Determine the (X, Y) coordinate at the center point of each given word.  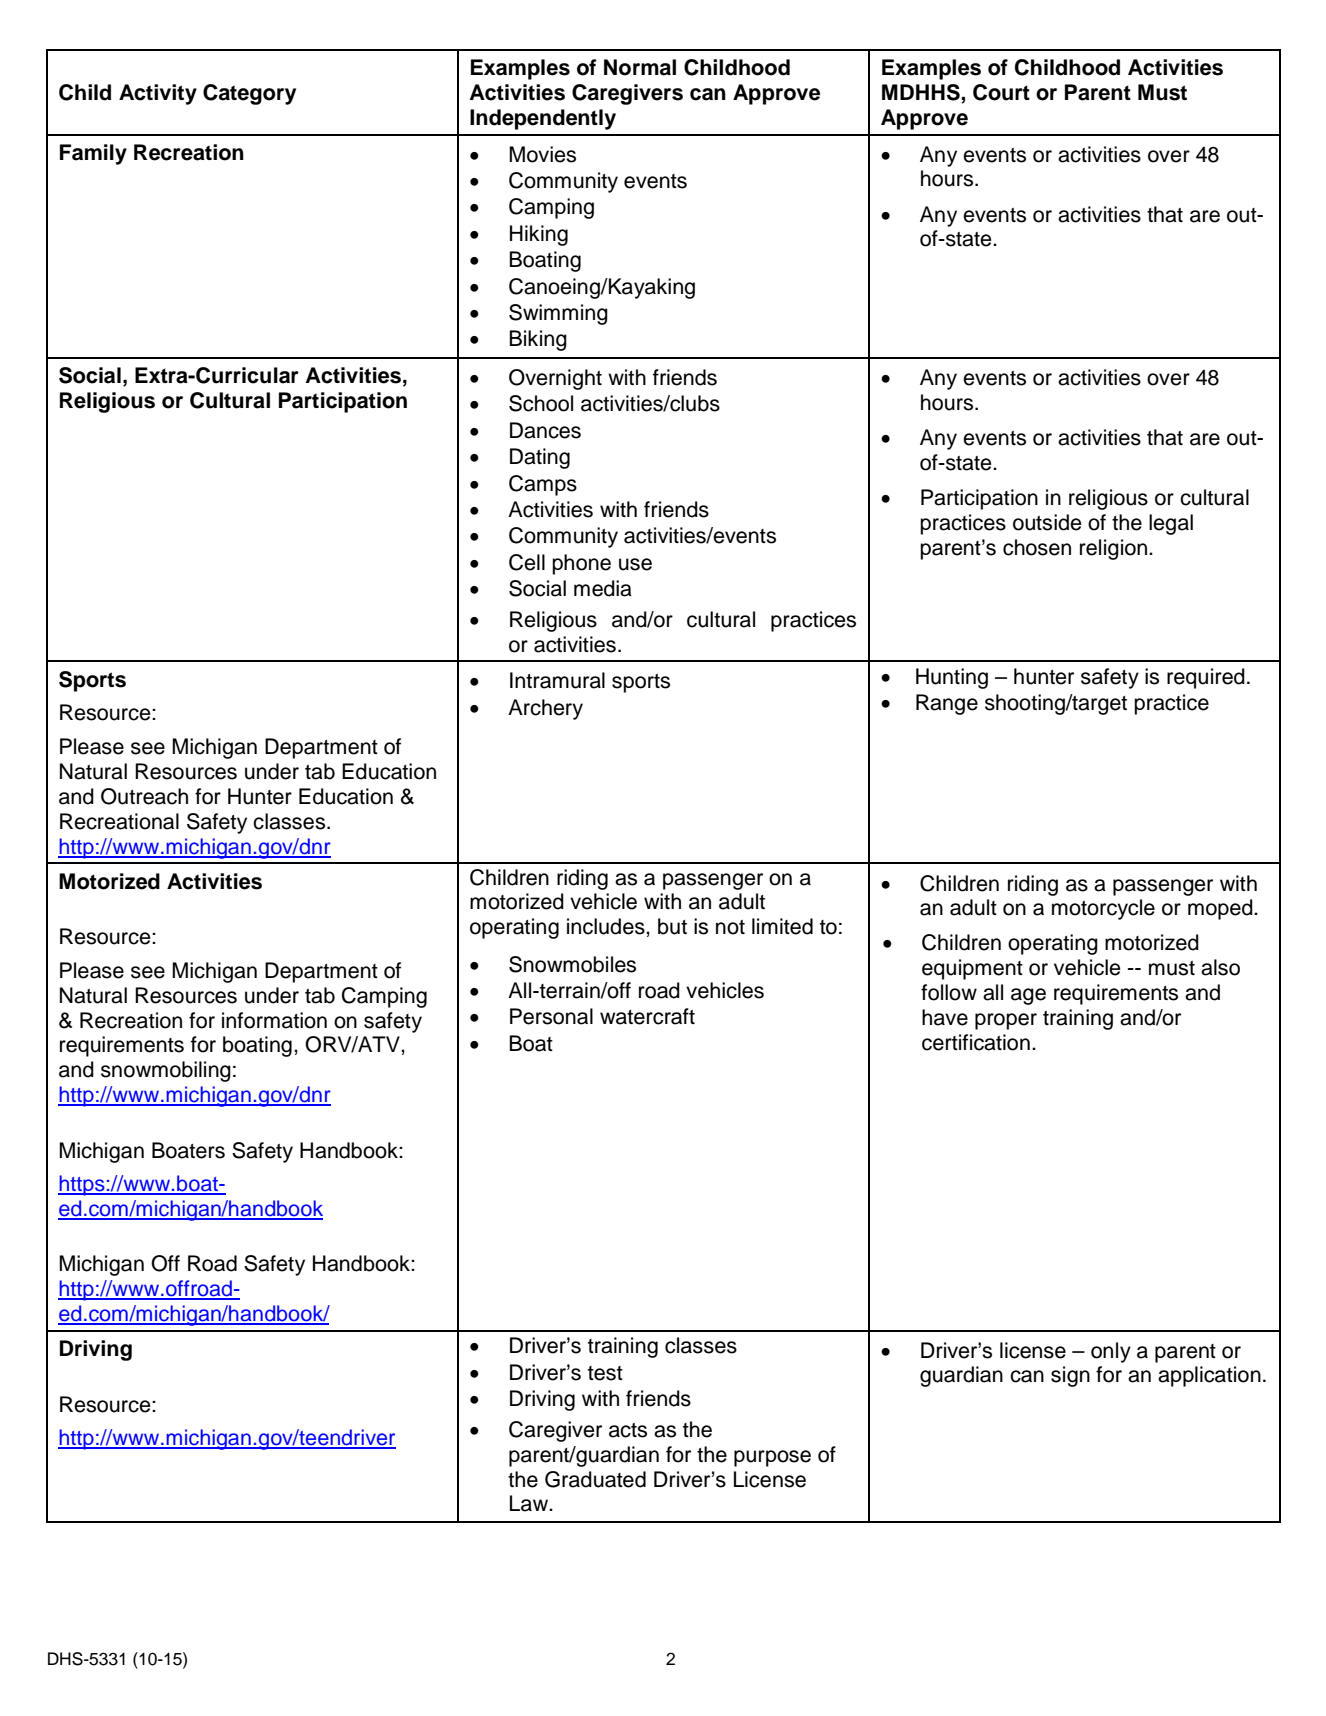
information (274, 1020)
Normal (640, 67)
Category (249, 94)
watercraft (647, 1016)
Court (1001, 92)
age (1028, 996)
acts (628, 1430)
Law (530, 1503)
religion (1113, 549)
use (635, 564)
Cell (527, 562)
